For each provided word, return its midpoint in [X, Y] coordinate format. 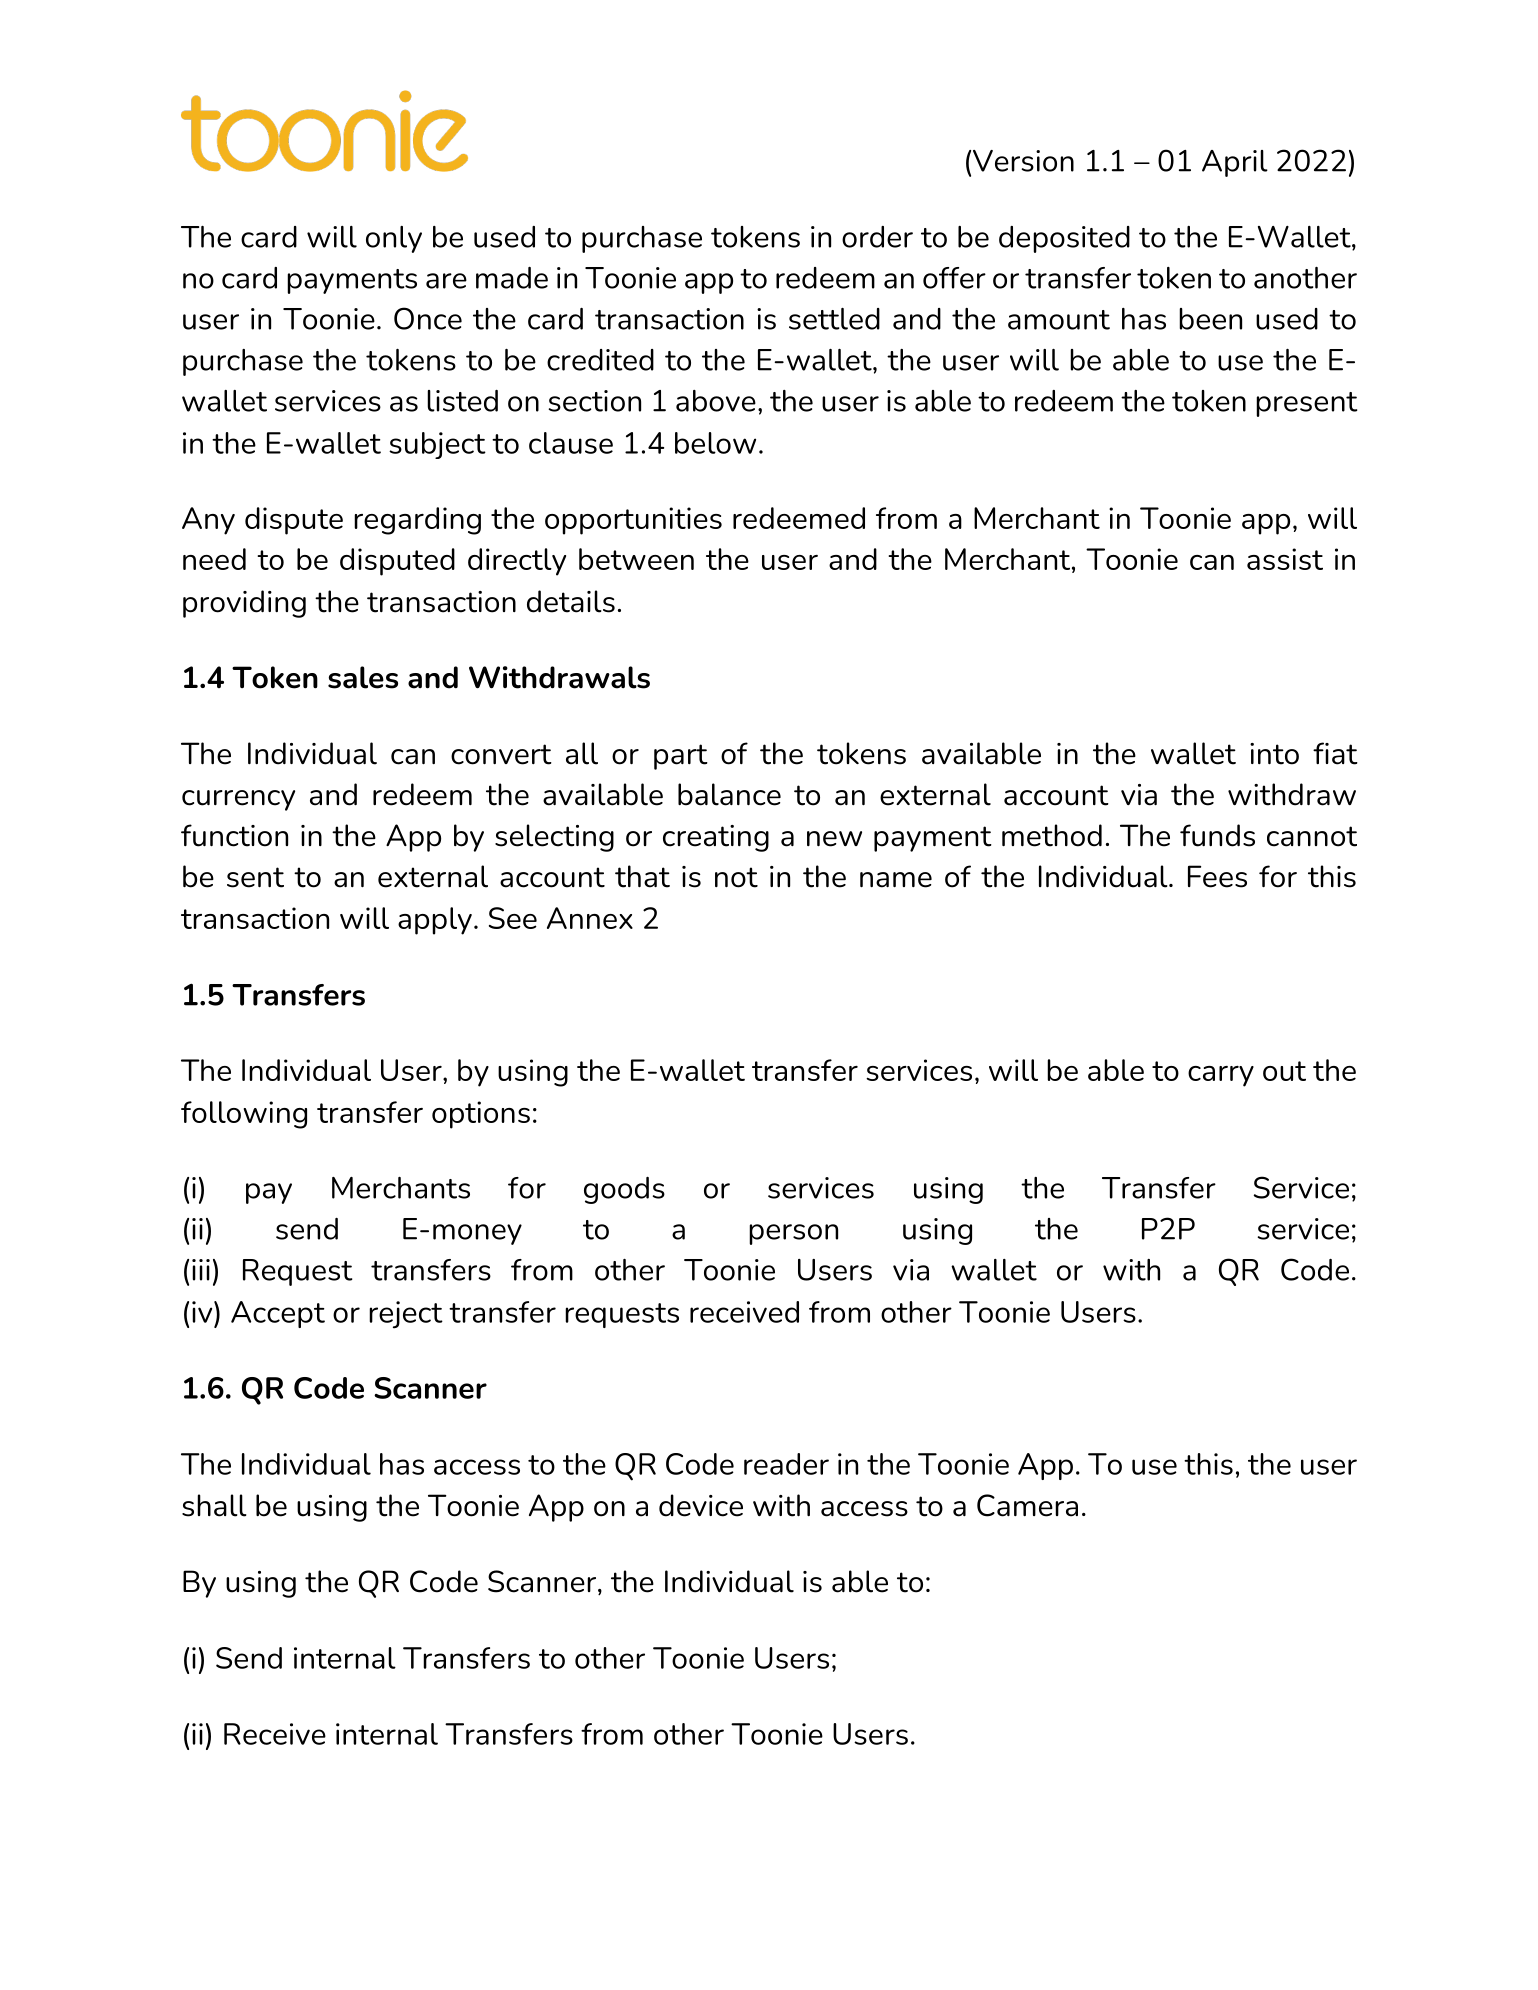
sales [363, 677]
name [896, 880]
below [715, 443]
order [877, 237]
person [793, 1234]
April [1235, 163]
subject [437, 445]
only [394, 239]
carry [1221, 1076]
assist [1285, 559]
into [1274, 754]
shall [214, 1505]
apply [435, 921]
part [681, 757]
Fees [1217, 876]
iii [201, 1270]
